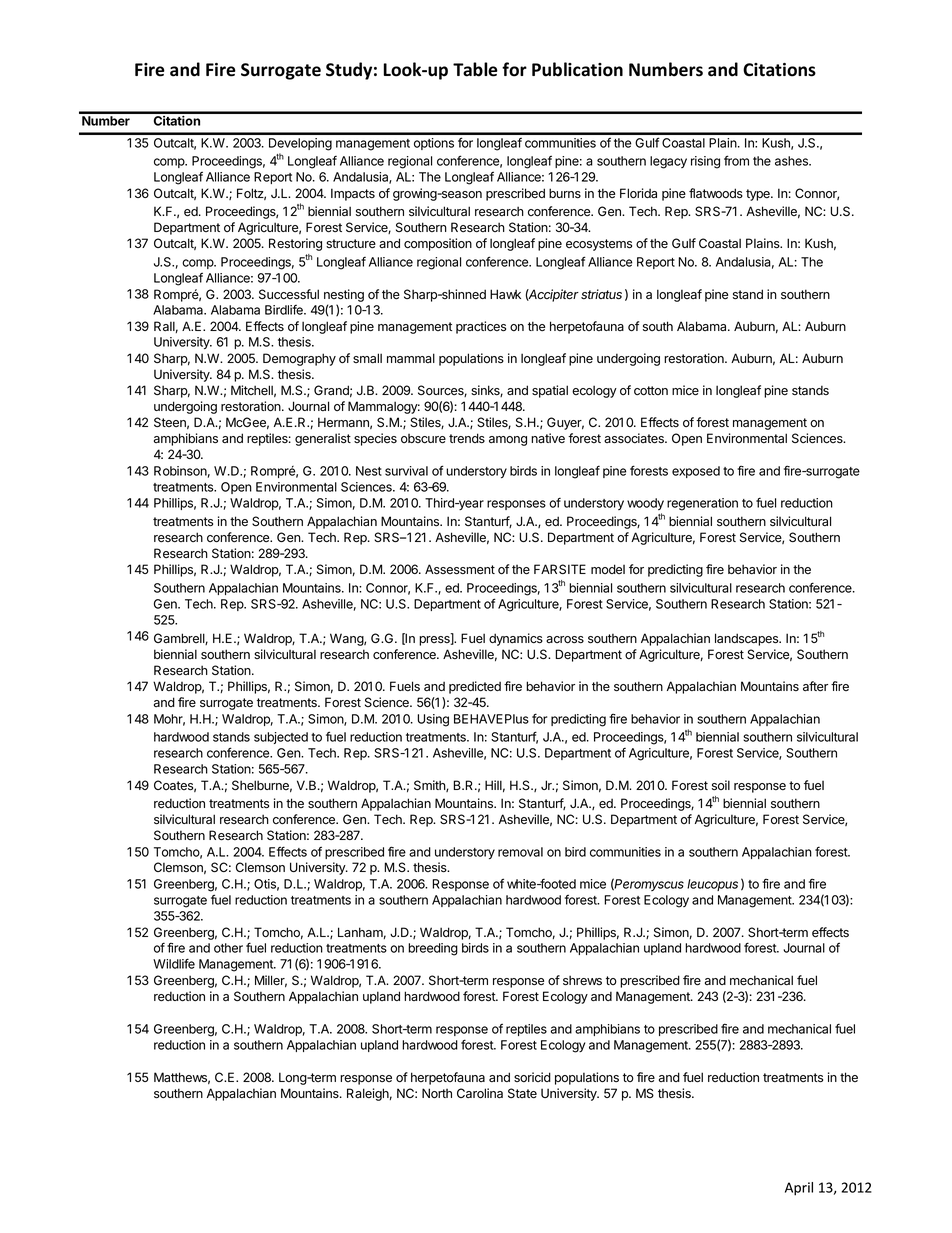  What do you see at coordinates (736, 160) in the screenshot?
I see `from` at bounding box center [736, 160].
